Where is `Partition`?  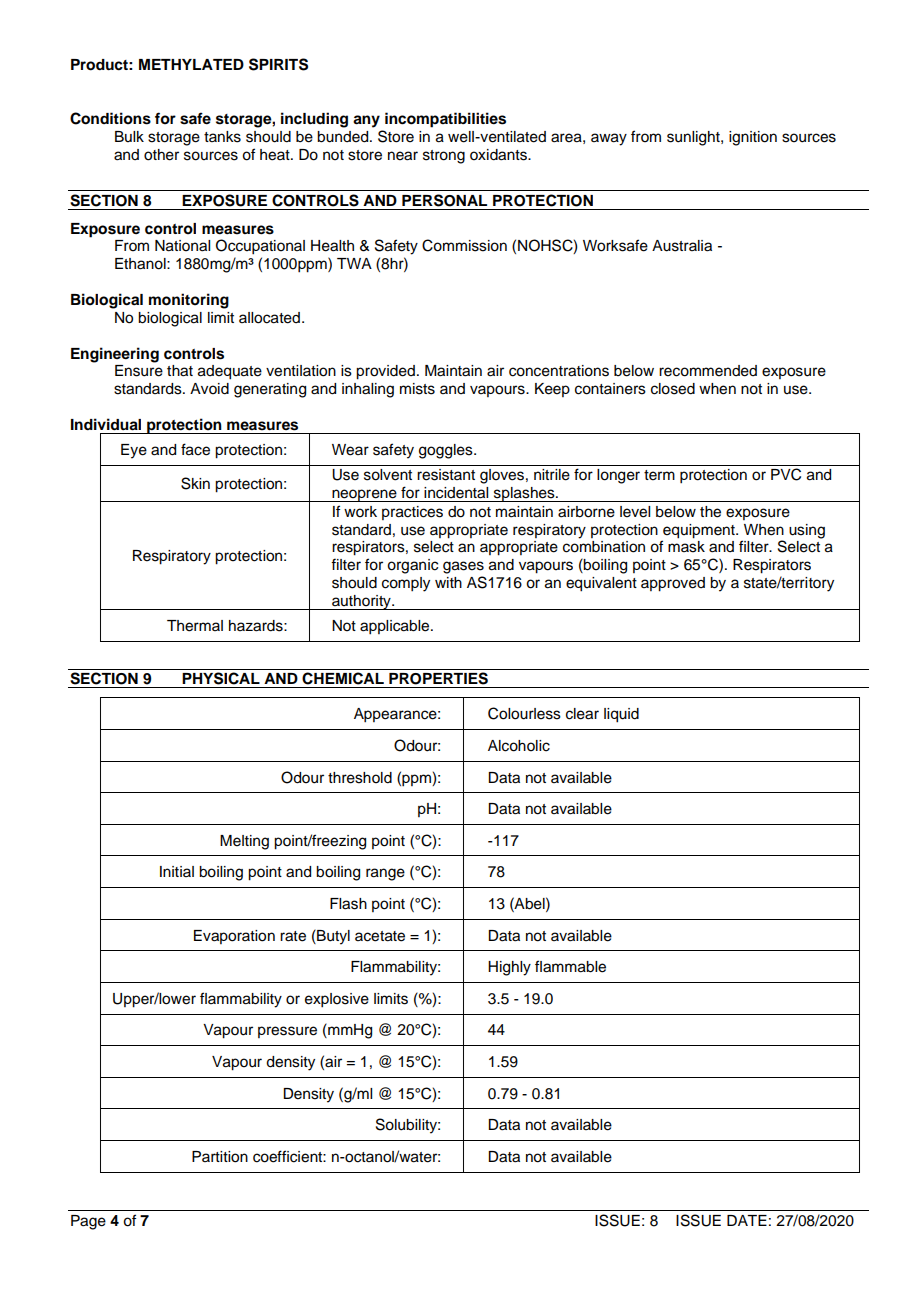
Partition is located at coordinates (220, 1157).
